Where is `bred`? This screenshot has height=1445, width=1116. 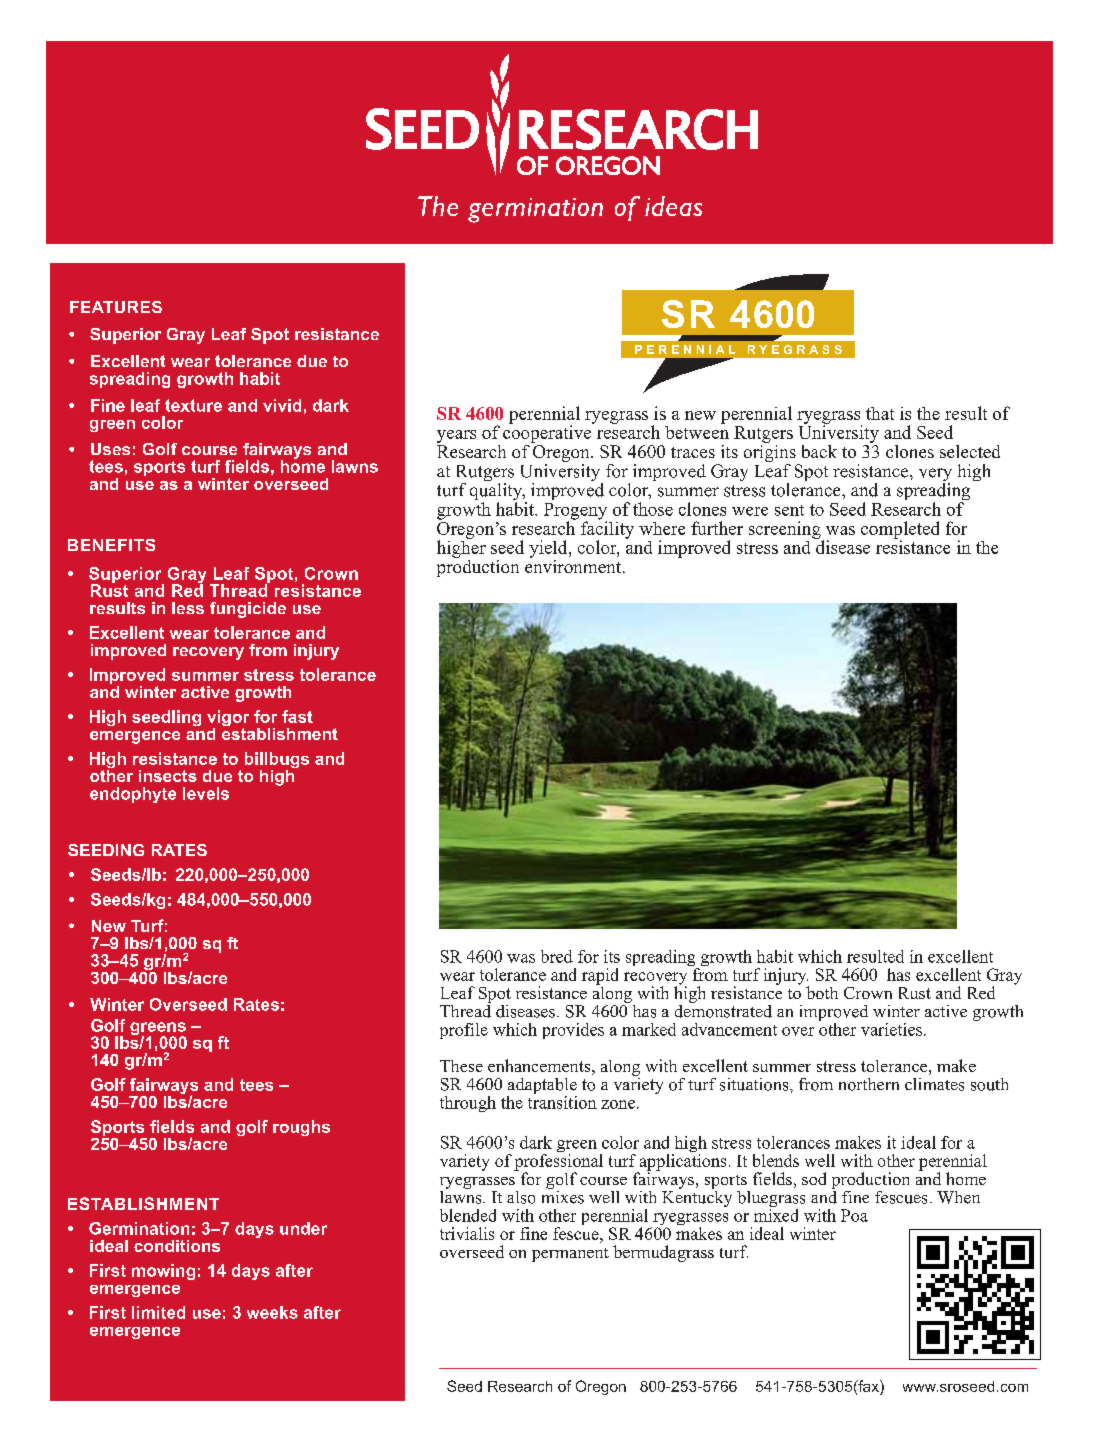
bred is located at coordinates (557, 956).
